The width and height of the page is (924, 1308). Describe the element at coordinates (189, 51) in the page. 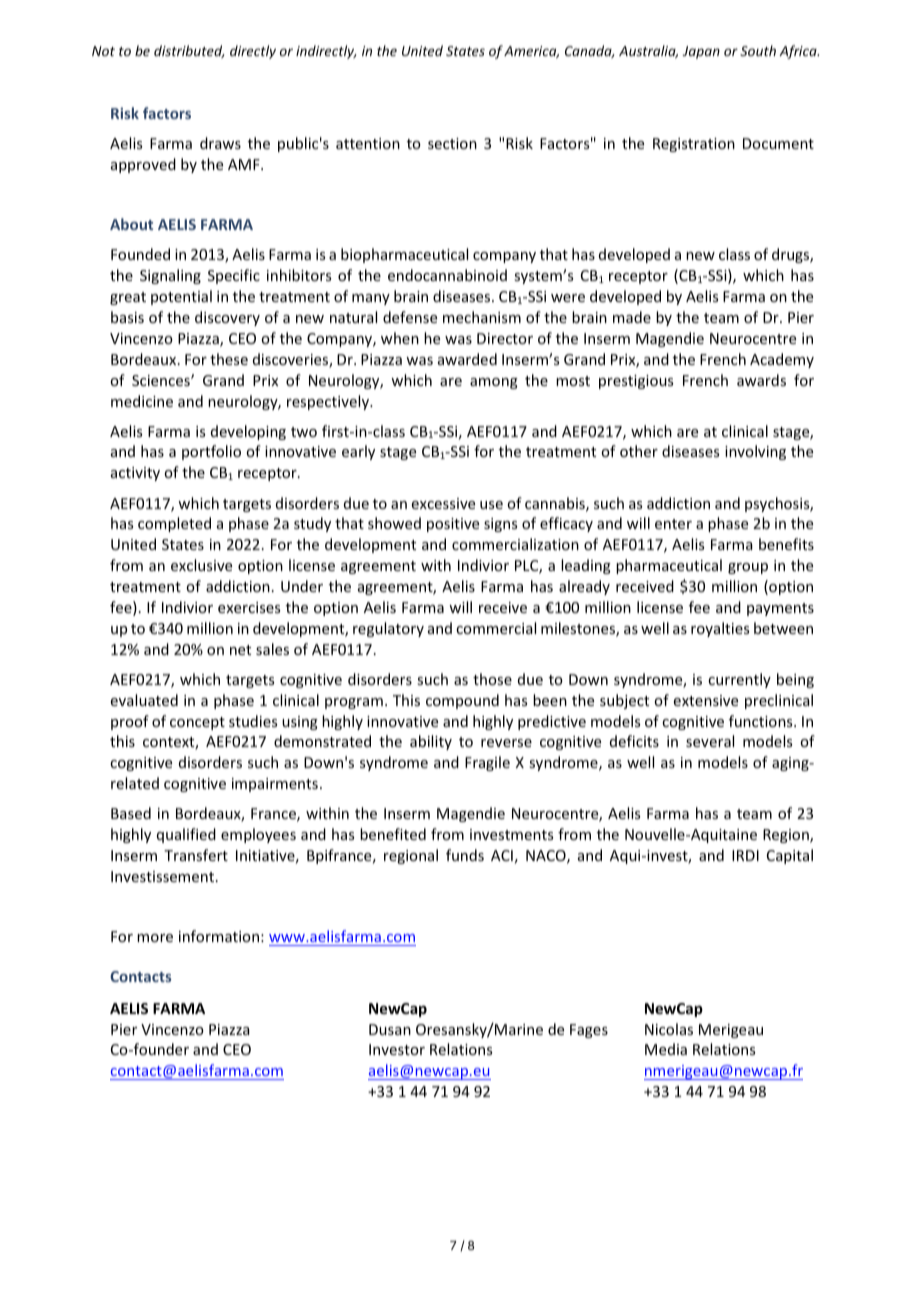

I see `distributed` at that location.
